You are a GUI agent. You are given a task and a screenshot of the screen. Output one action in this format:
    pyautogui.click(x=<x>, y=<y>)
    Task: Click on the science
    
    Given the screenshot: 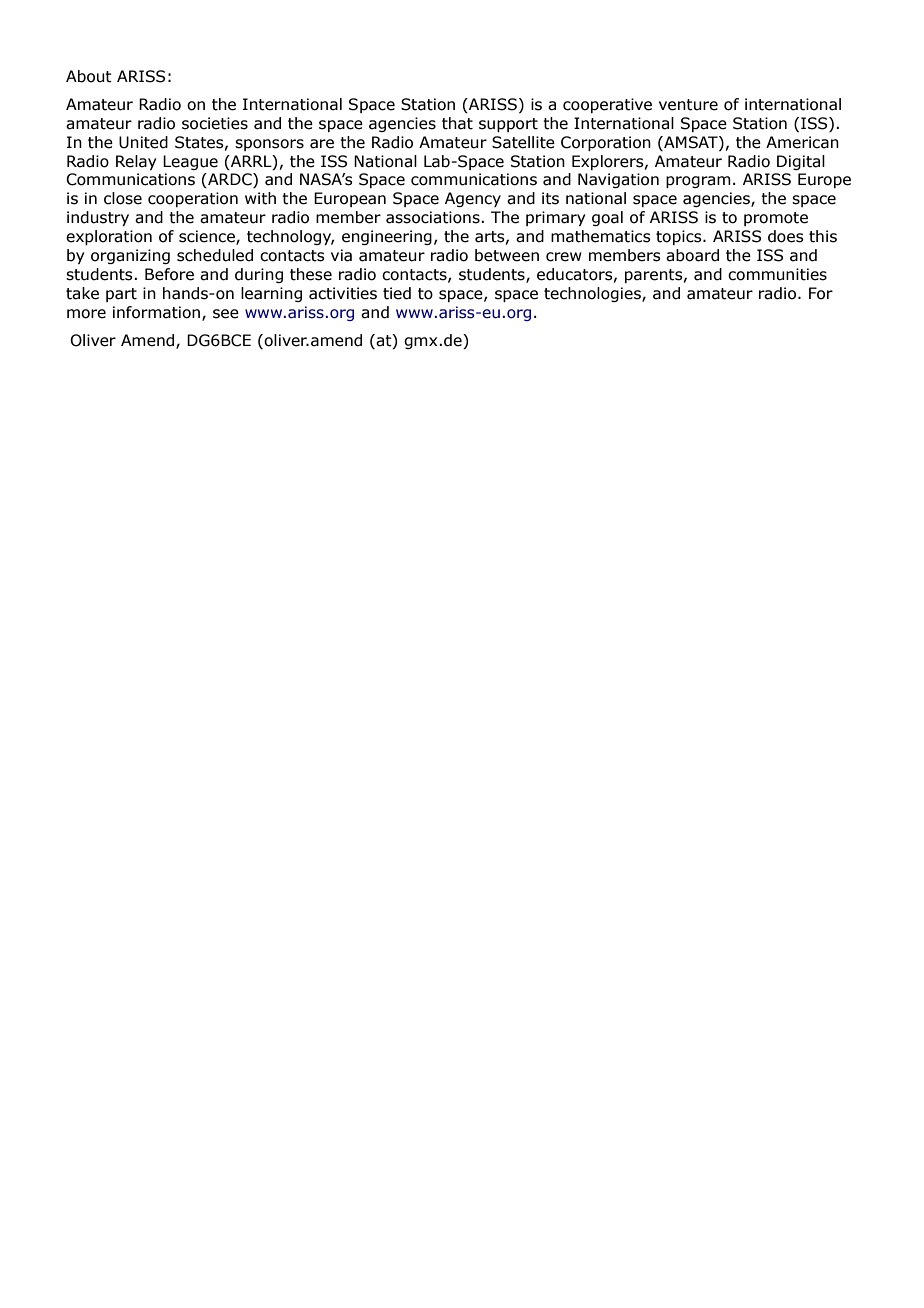 What is the action you would take?
    pyautogui.click(x=208, y=237)
